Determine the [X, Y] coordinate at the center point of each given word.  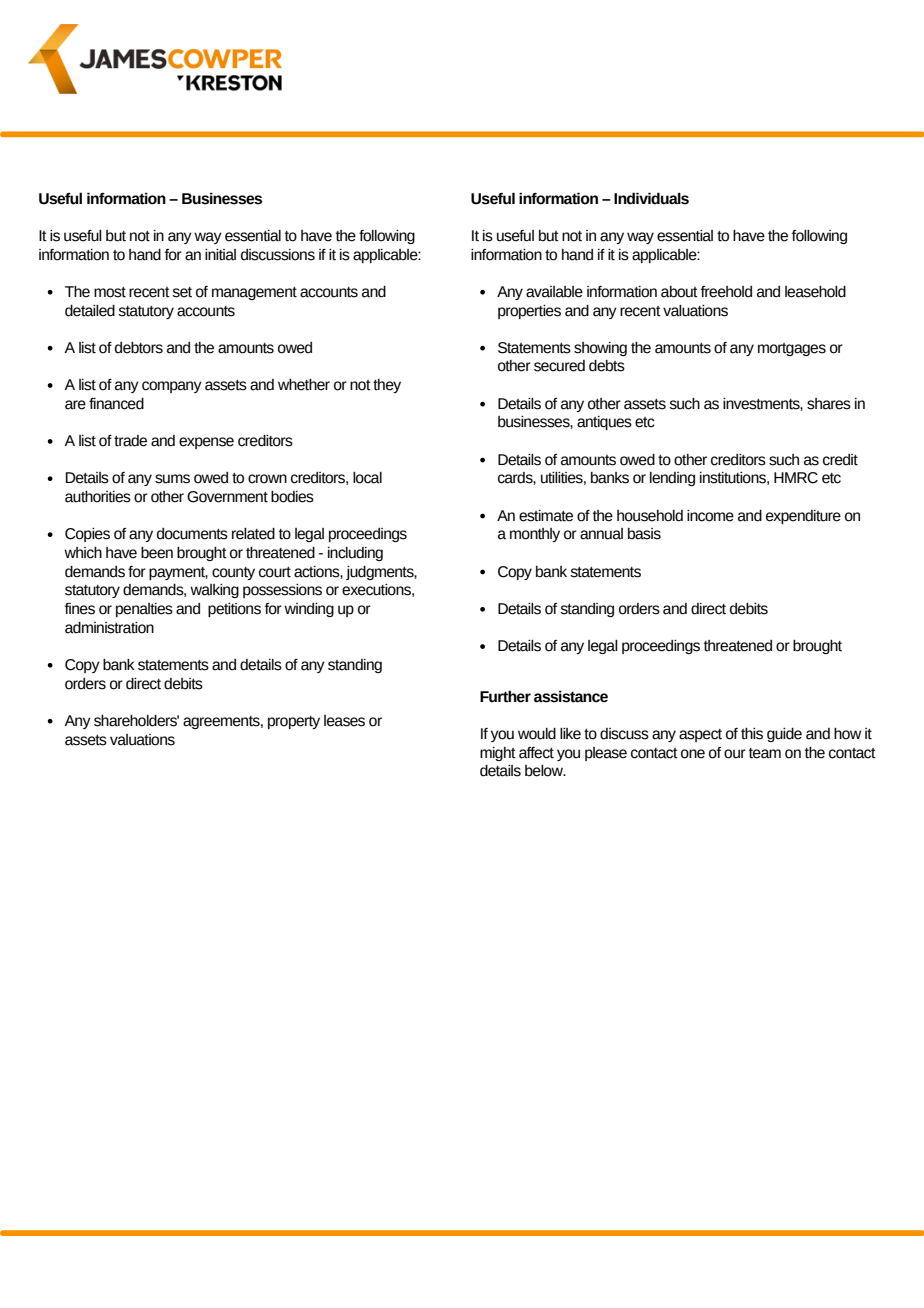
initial [220, 255]
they [387, 386]
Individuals [651, 198]
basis [644, 534]
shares [829, 404]
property [294, 722]
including [355, 554]
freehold [726, 292]
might [498, 754]
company [172, 387]
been [157, 553]
